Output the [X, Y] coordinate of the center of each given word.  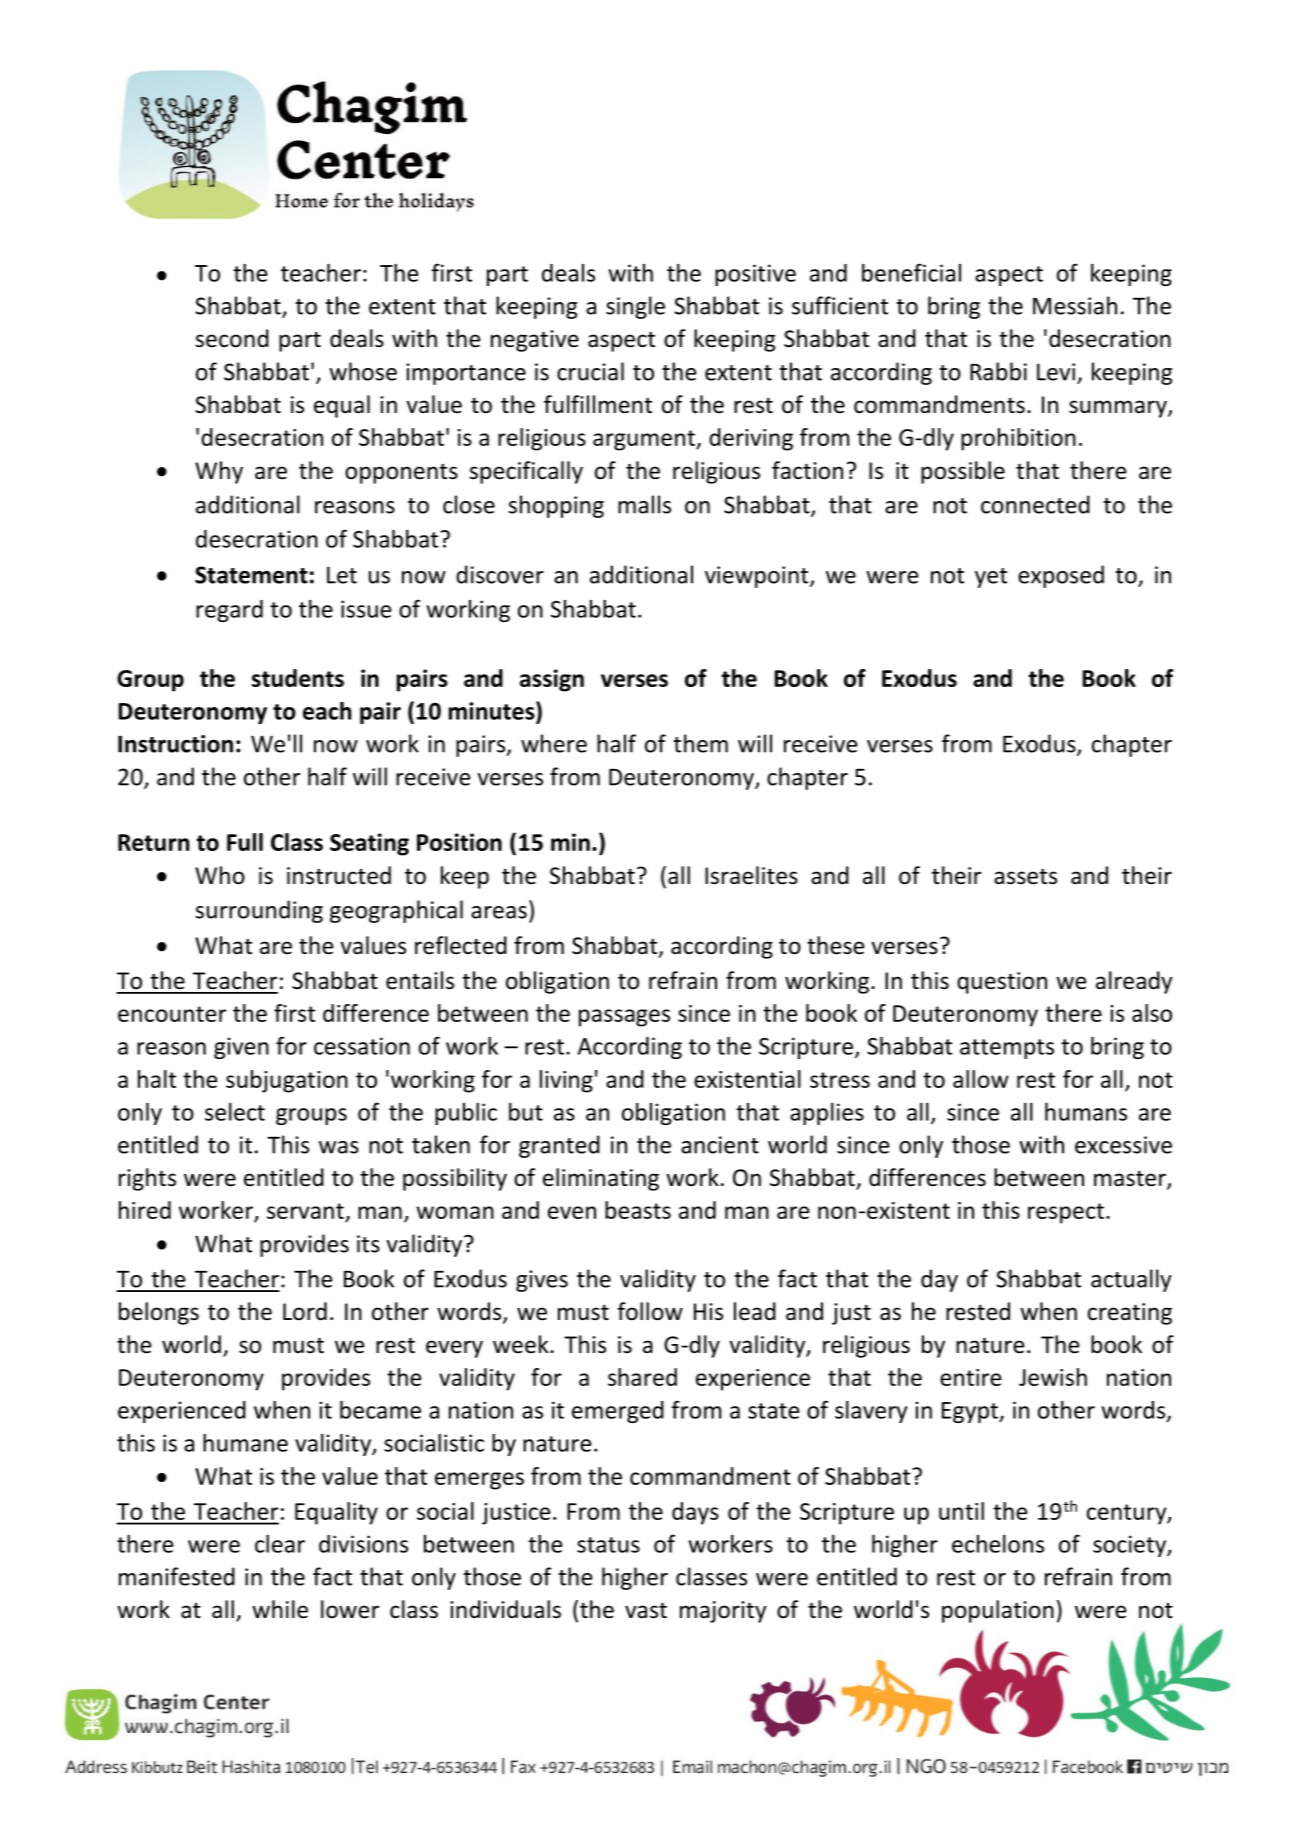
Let [342, 575]
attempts [1007, 1049]
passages [624, 1018]
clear [280, 1544]
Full [245, 842]
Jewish [1053, 1377]
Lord [305, 1311]
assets [1025, 877]
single [635, 307]
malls [644, 504]
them [700, 743]
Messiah [1075, 305]
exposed [1061, 576]
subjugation [287, 1081]
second [232, 338]
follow [650, 1311]
